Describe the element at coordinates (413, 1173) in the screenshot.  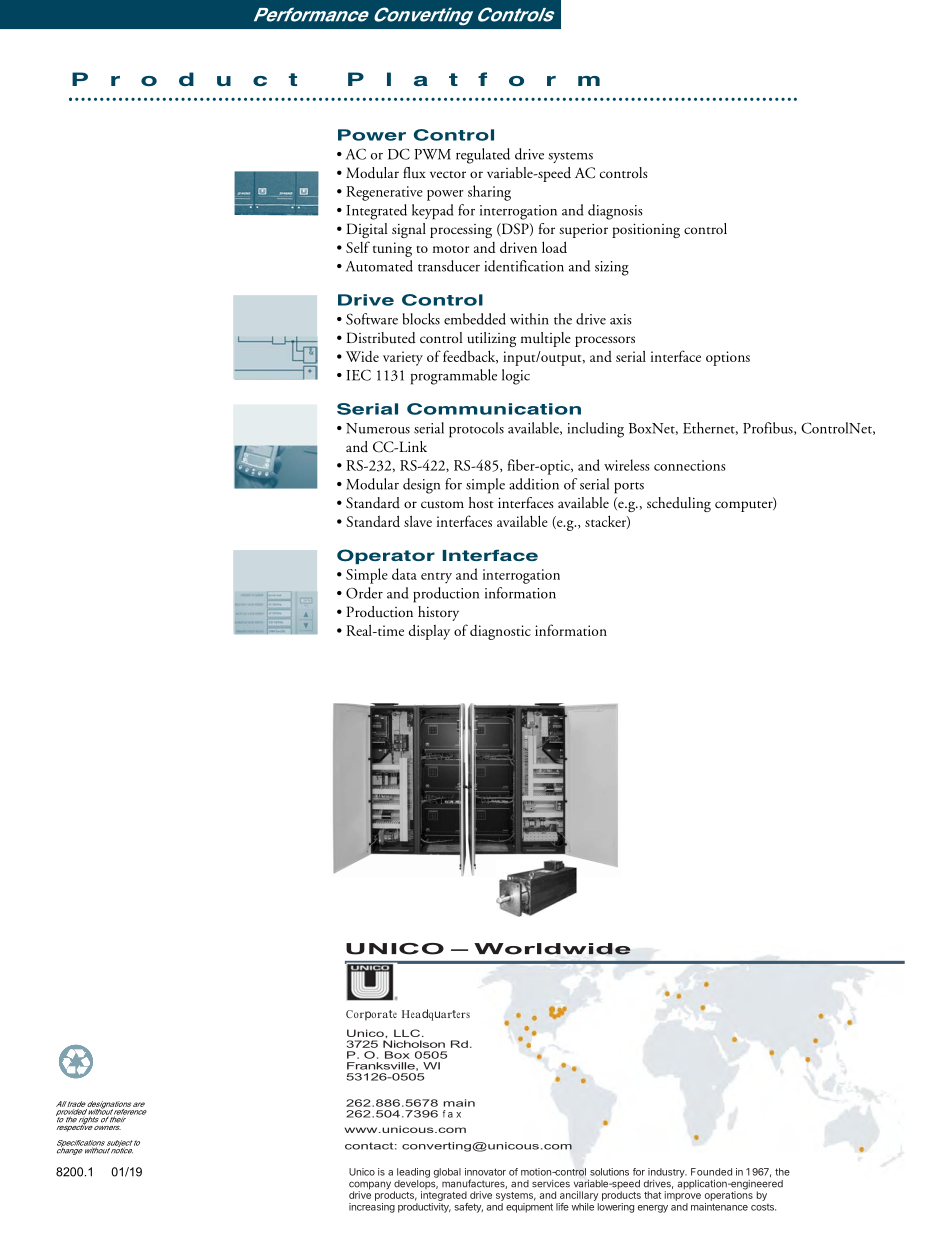
I see `leading` at that location.
